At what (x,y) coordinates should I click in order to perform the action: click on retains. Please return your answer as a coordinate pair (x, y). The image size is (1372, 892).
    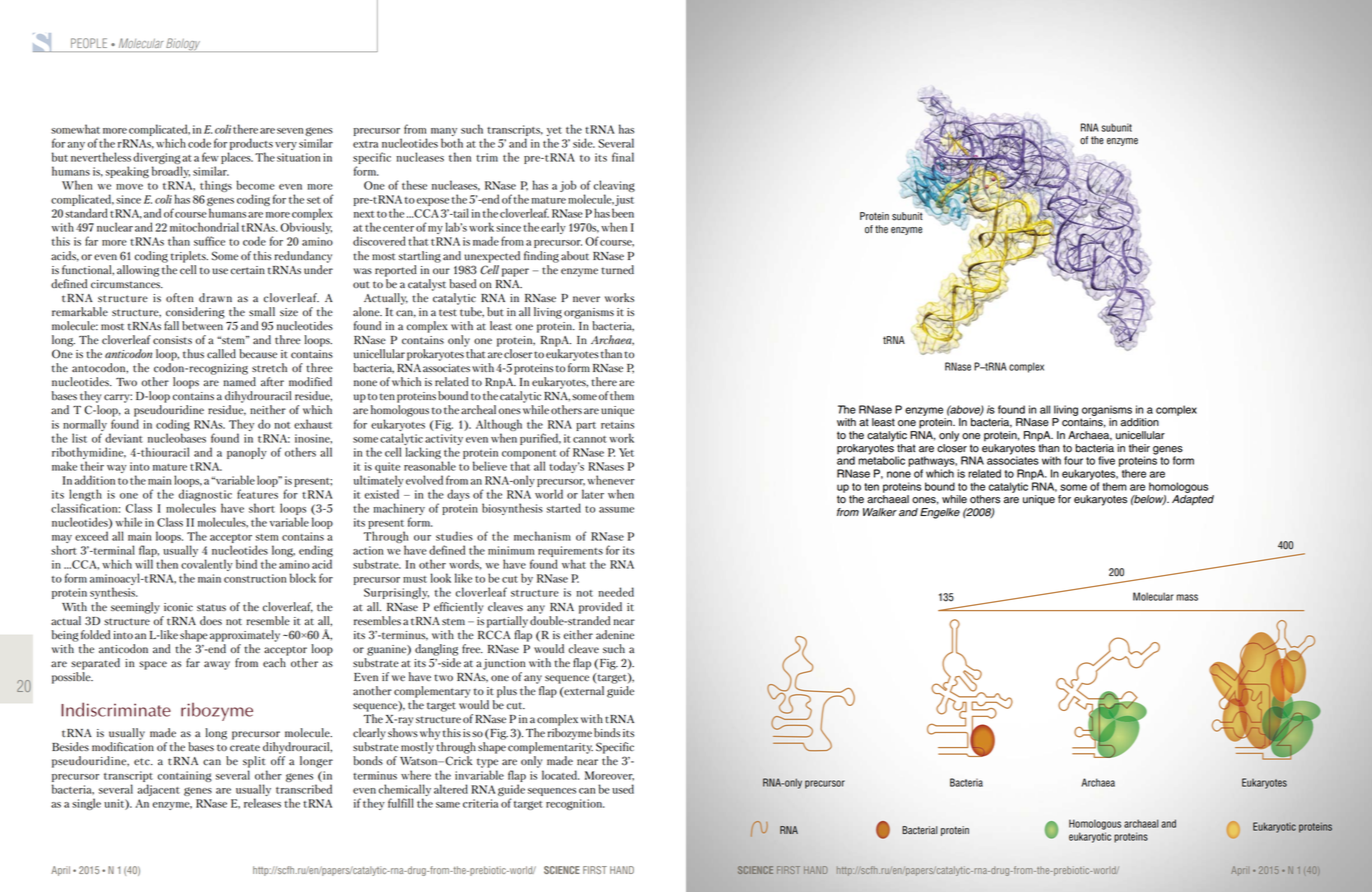
    Looking at the image, I should click on (617, 424).
